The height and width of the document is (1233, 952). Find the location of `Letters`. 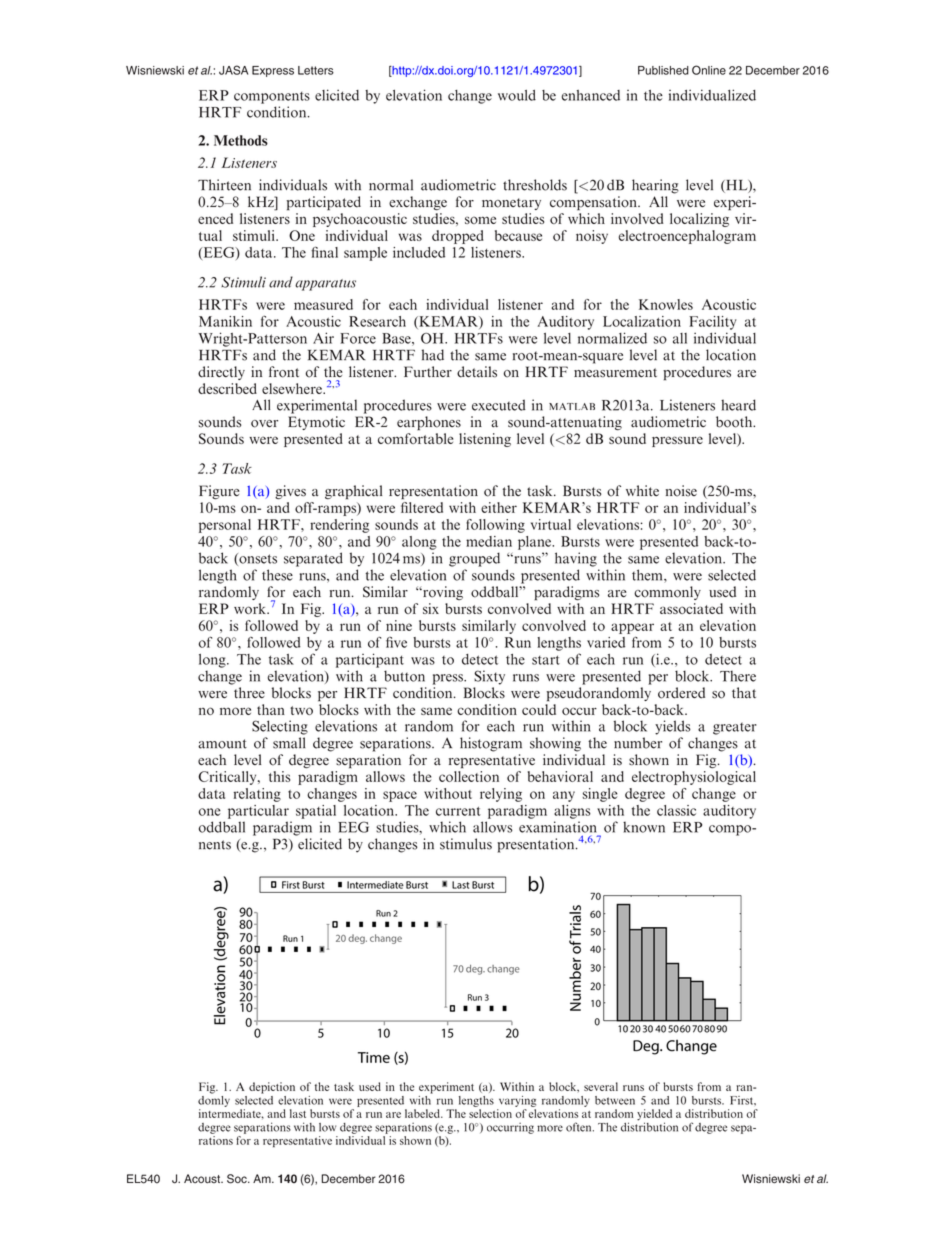

Letters is located at coordinates (316, 70).
